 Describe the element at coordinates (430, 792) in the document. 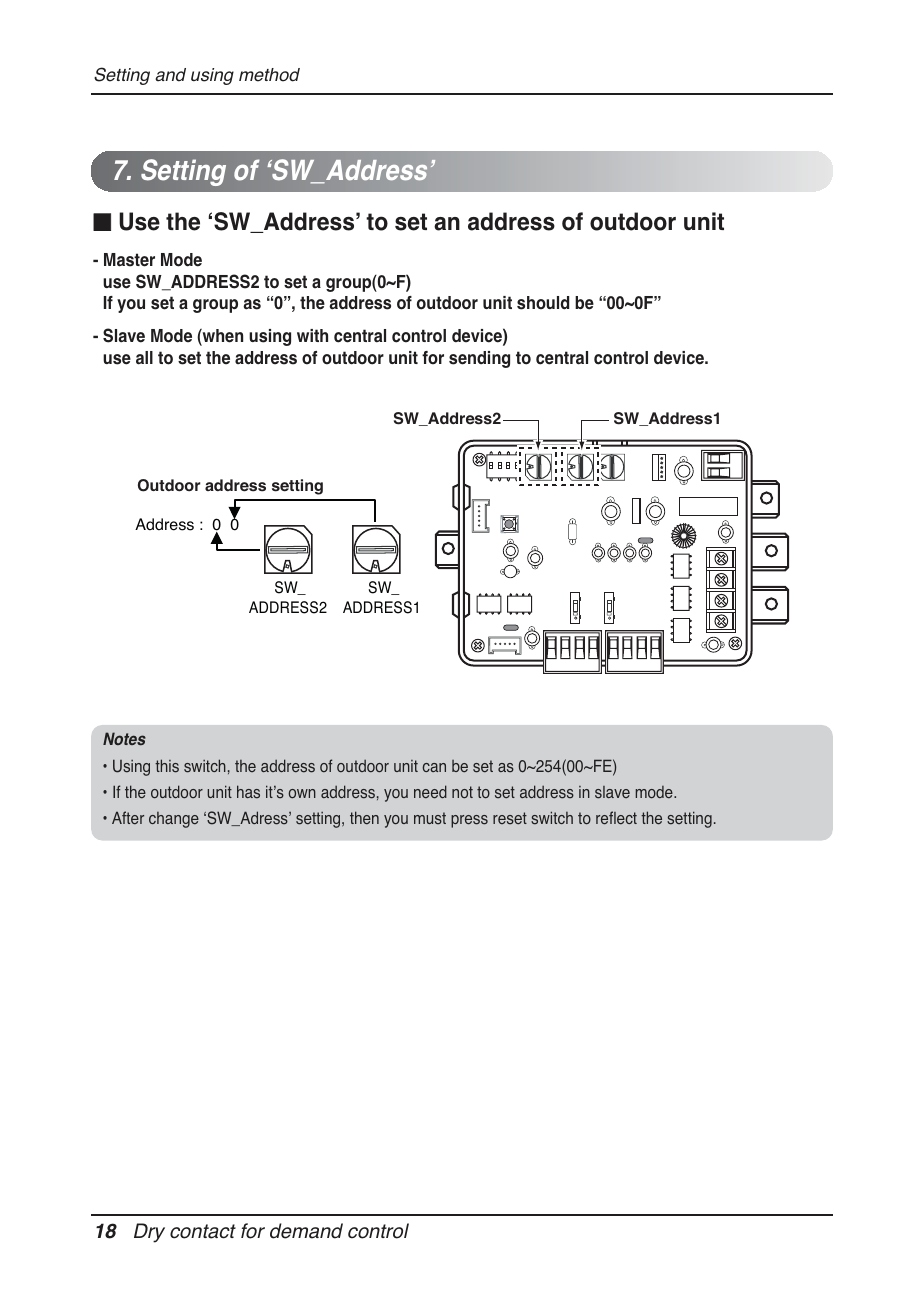

I see `need` at that location.
